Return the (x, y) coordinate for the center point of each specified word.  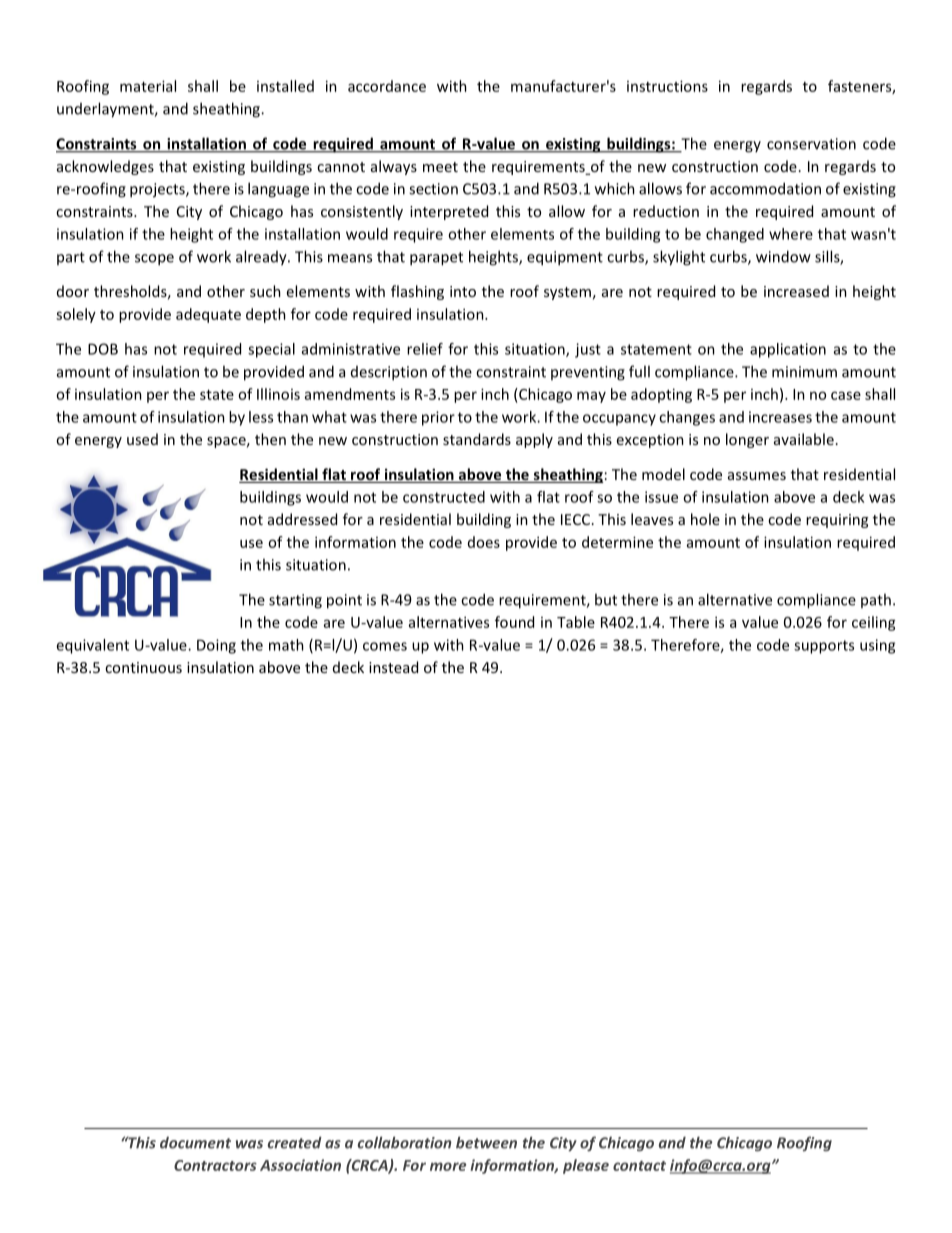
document (195, 1143)
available (804, 439)
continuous (143, 667)
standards (477, 439)
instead (393, 667)
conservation (811, 144)
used (142, 439)
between (486, 1142)
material (148, 86)
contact (639, 1166)
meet (440, 167)
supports (824, 647)
